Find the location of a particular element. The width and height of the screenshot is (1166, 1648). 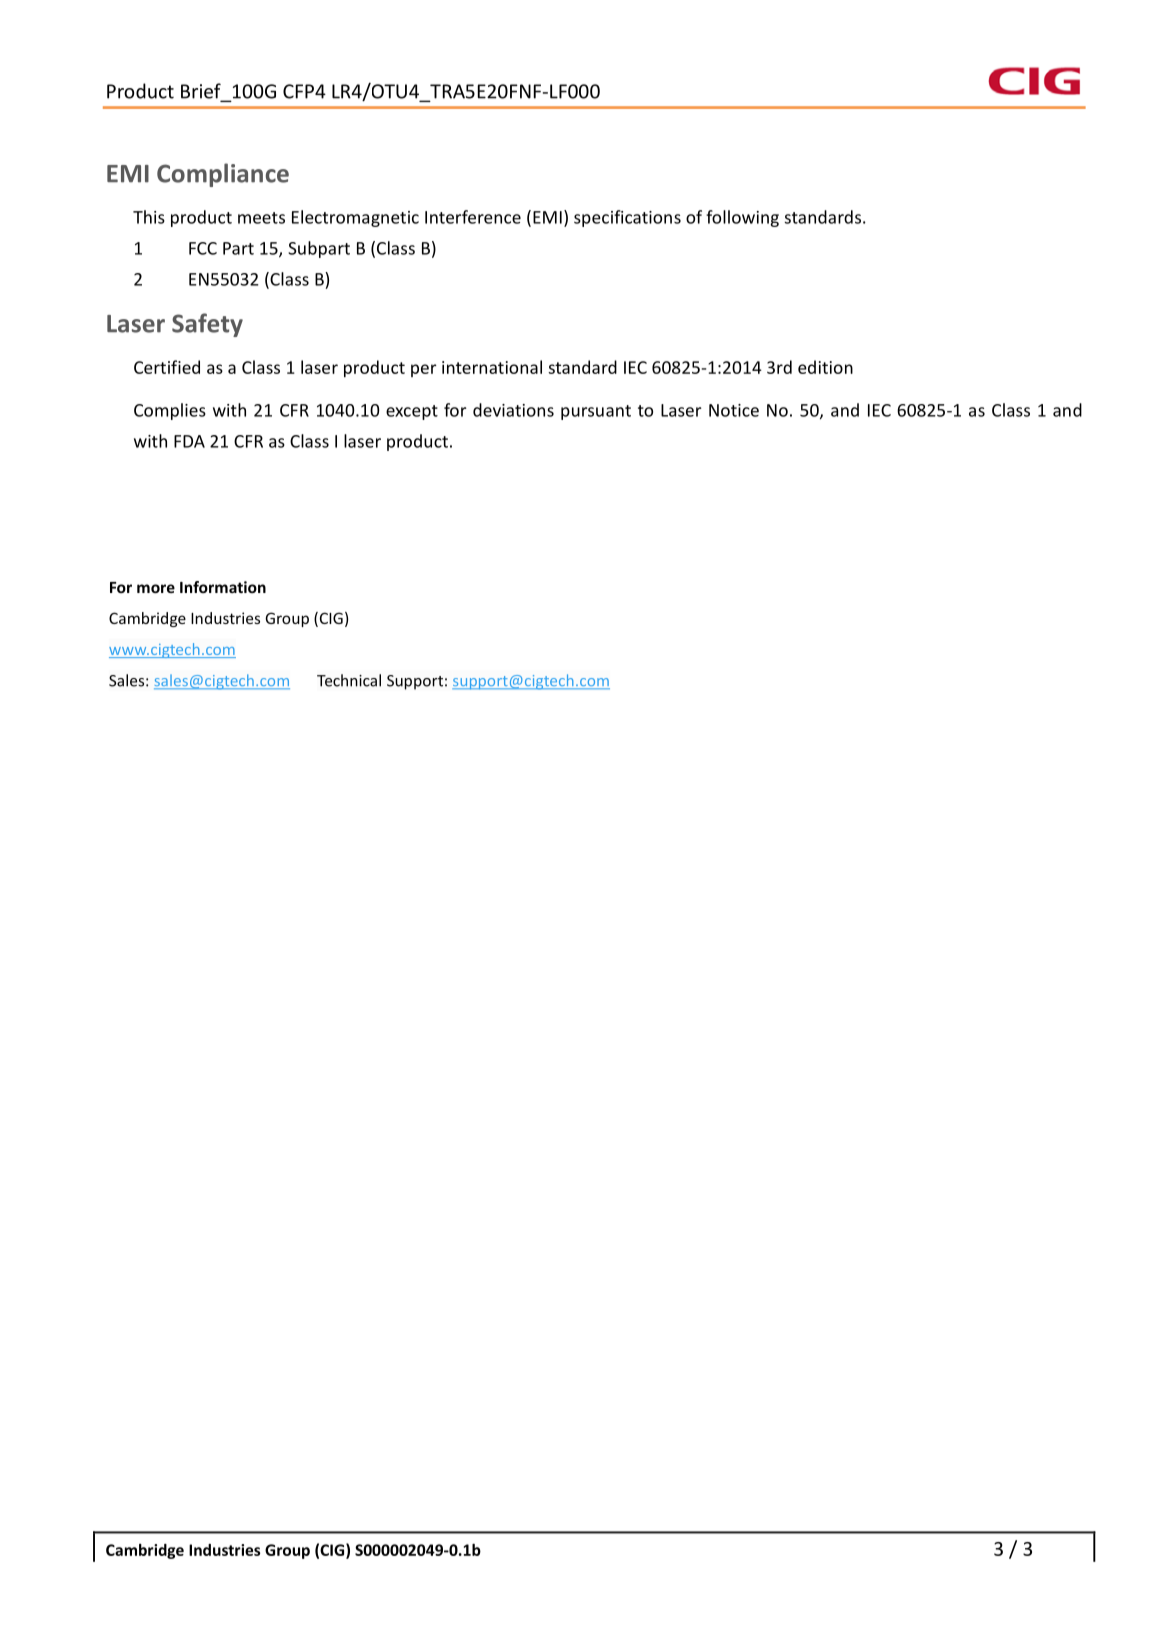

international is located at coordinates (492, 367).
